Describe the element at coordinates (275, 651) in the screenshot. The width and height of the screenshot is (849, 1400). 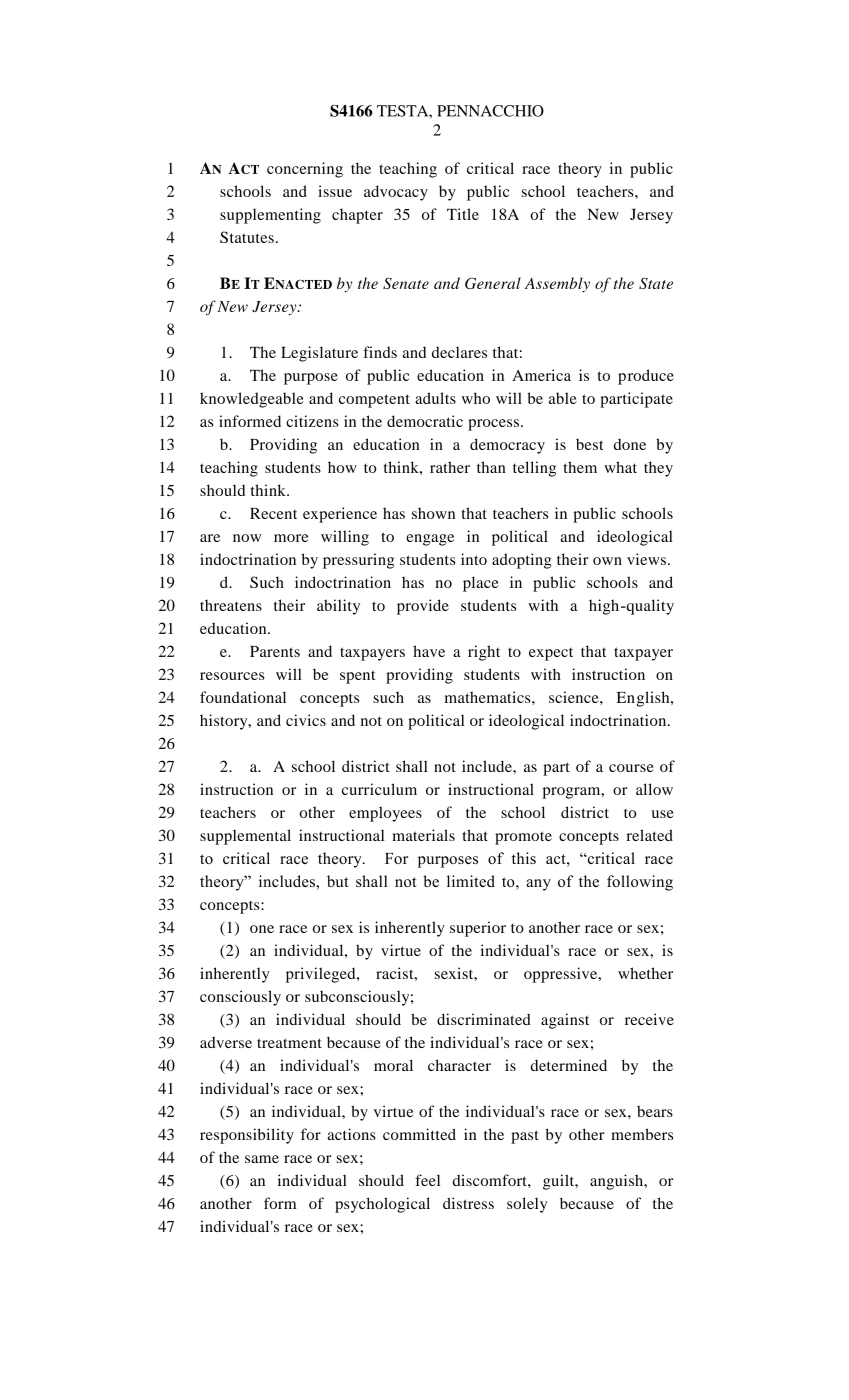
I see `Parents` at that location.
